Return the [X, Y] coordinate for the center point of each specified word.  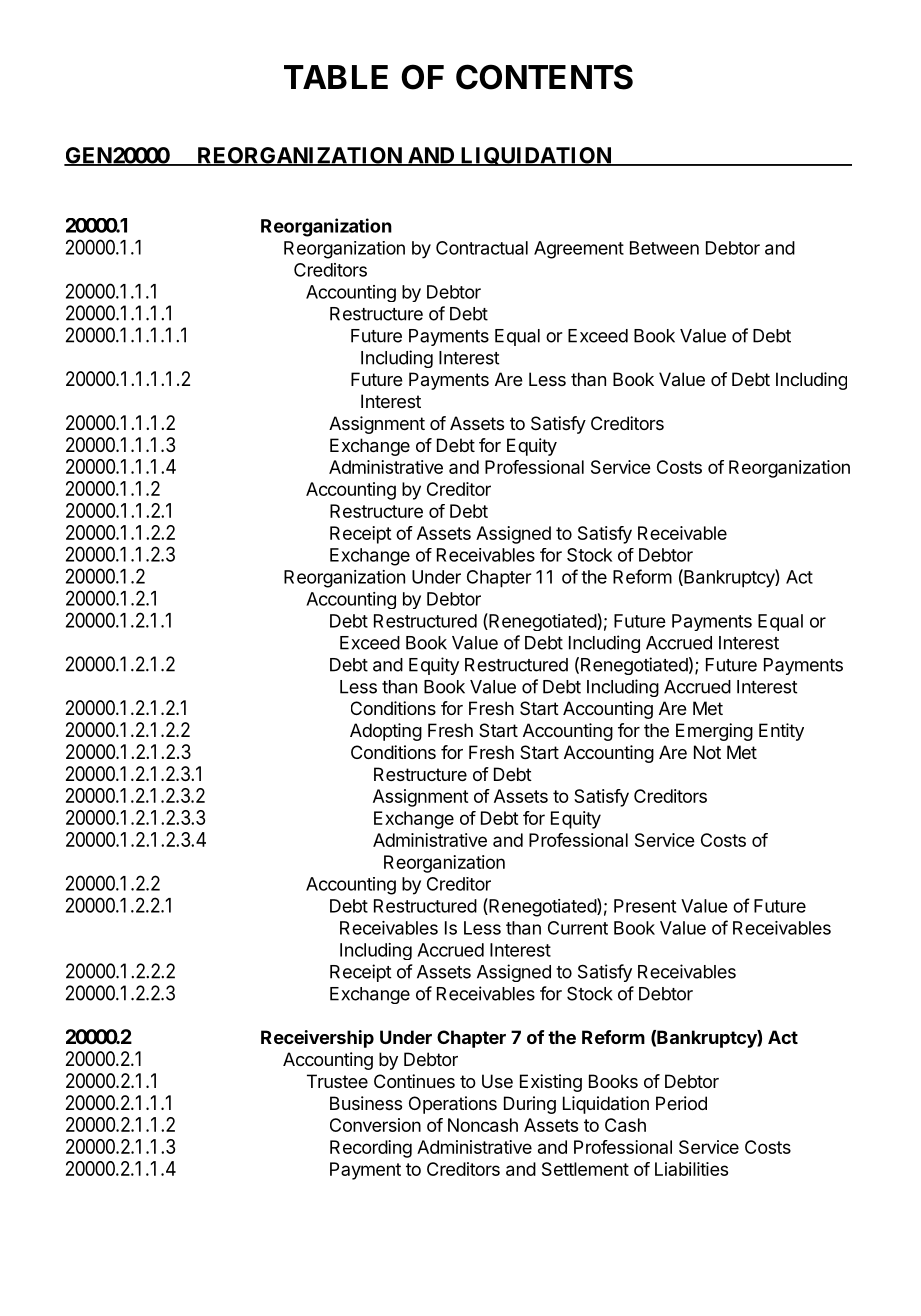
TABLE [336, 77]
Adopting [386, 732]
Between [664, 248]
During [530, 1105]
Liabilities [691, 1169]
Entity [781, 732]
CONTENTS [544, 77]
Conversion [375, 1125]
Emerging [714, 732]
